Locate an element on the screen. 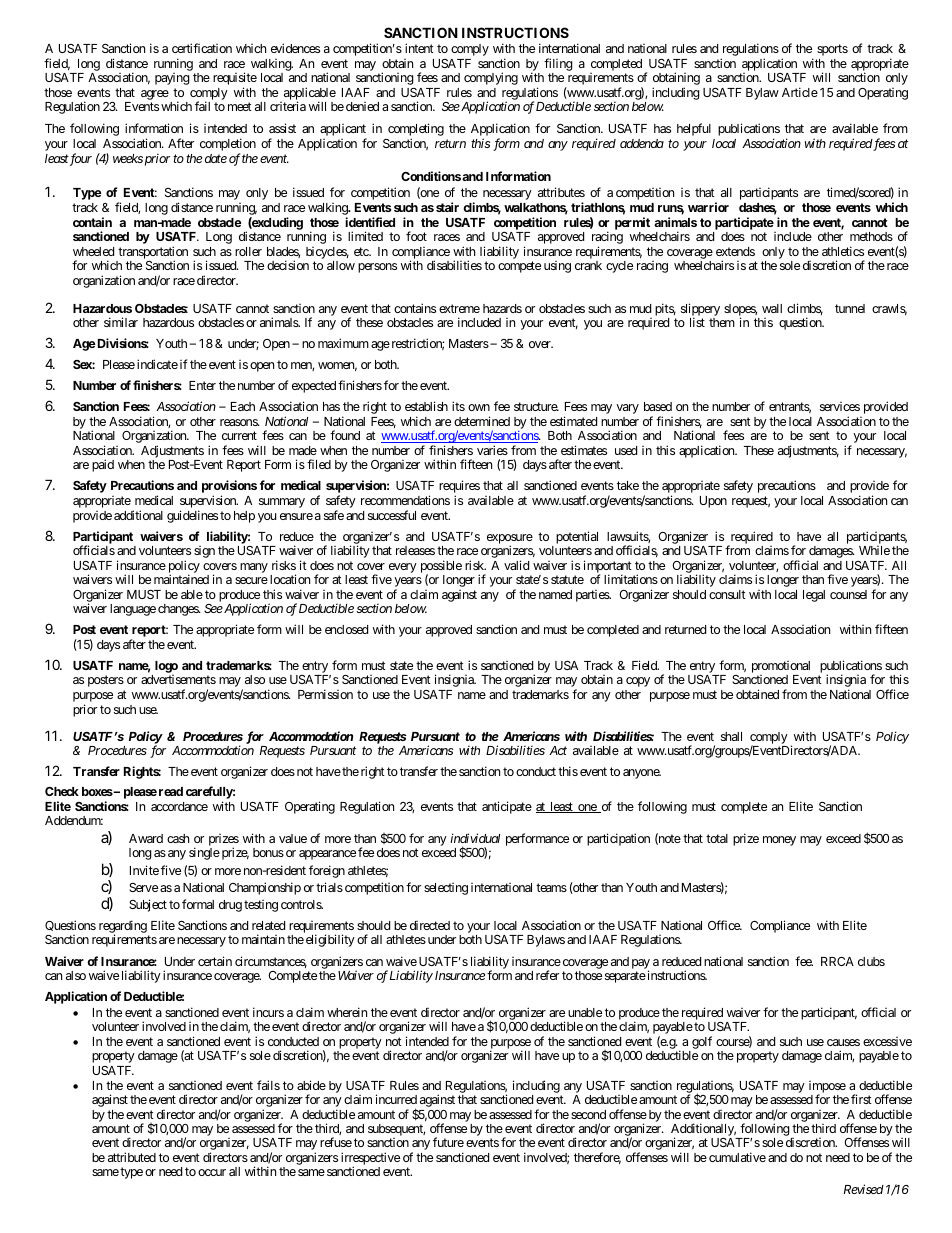 The image size is (952, 1233). services is located at coordinates (840, 406).
